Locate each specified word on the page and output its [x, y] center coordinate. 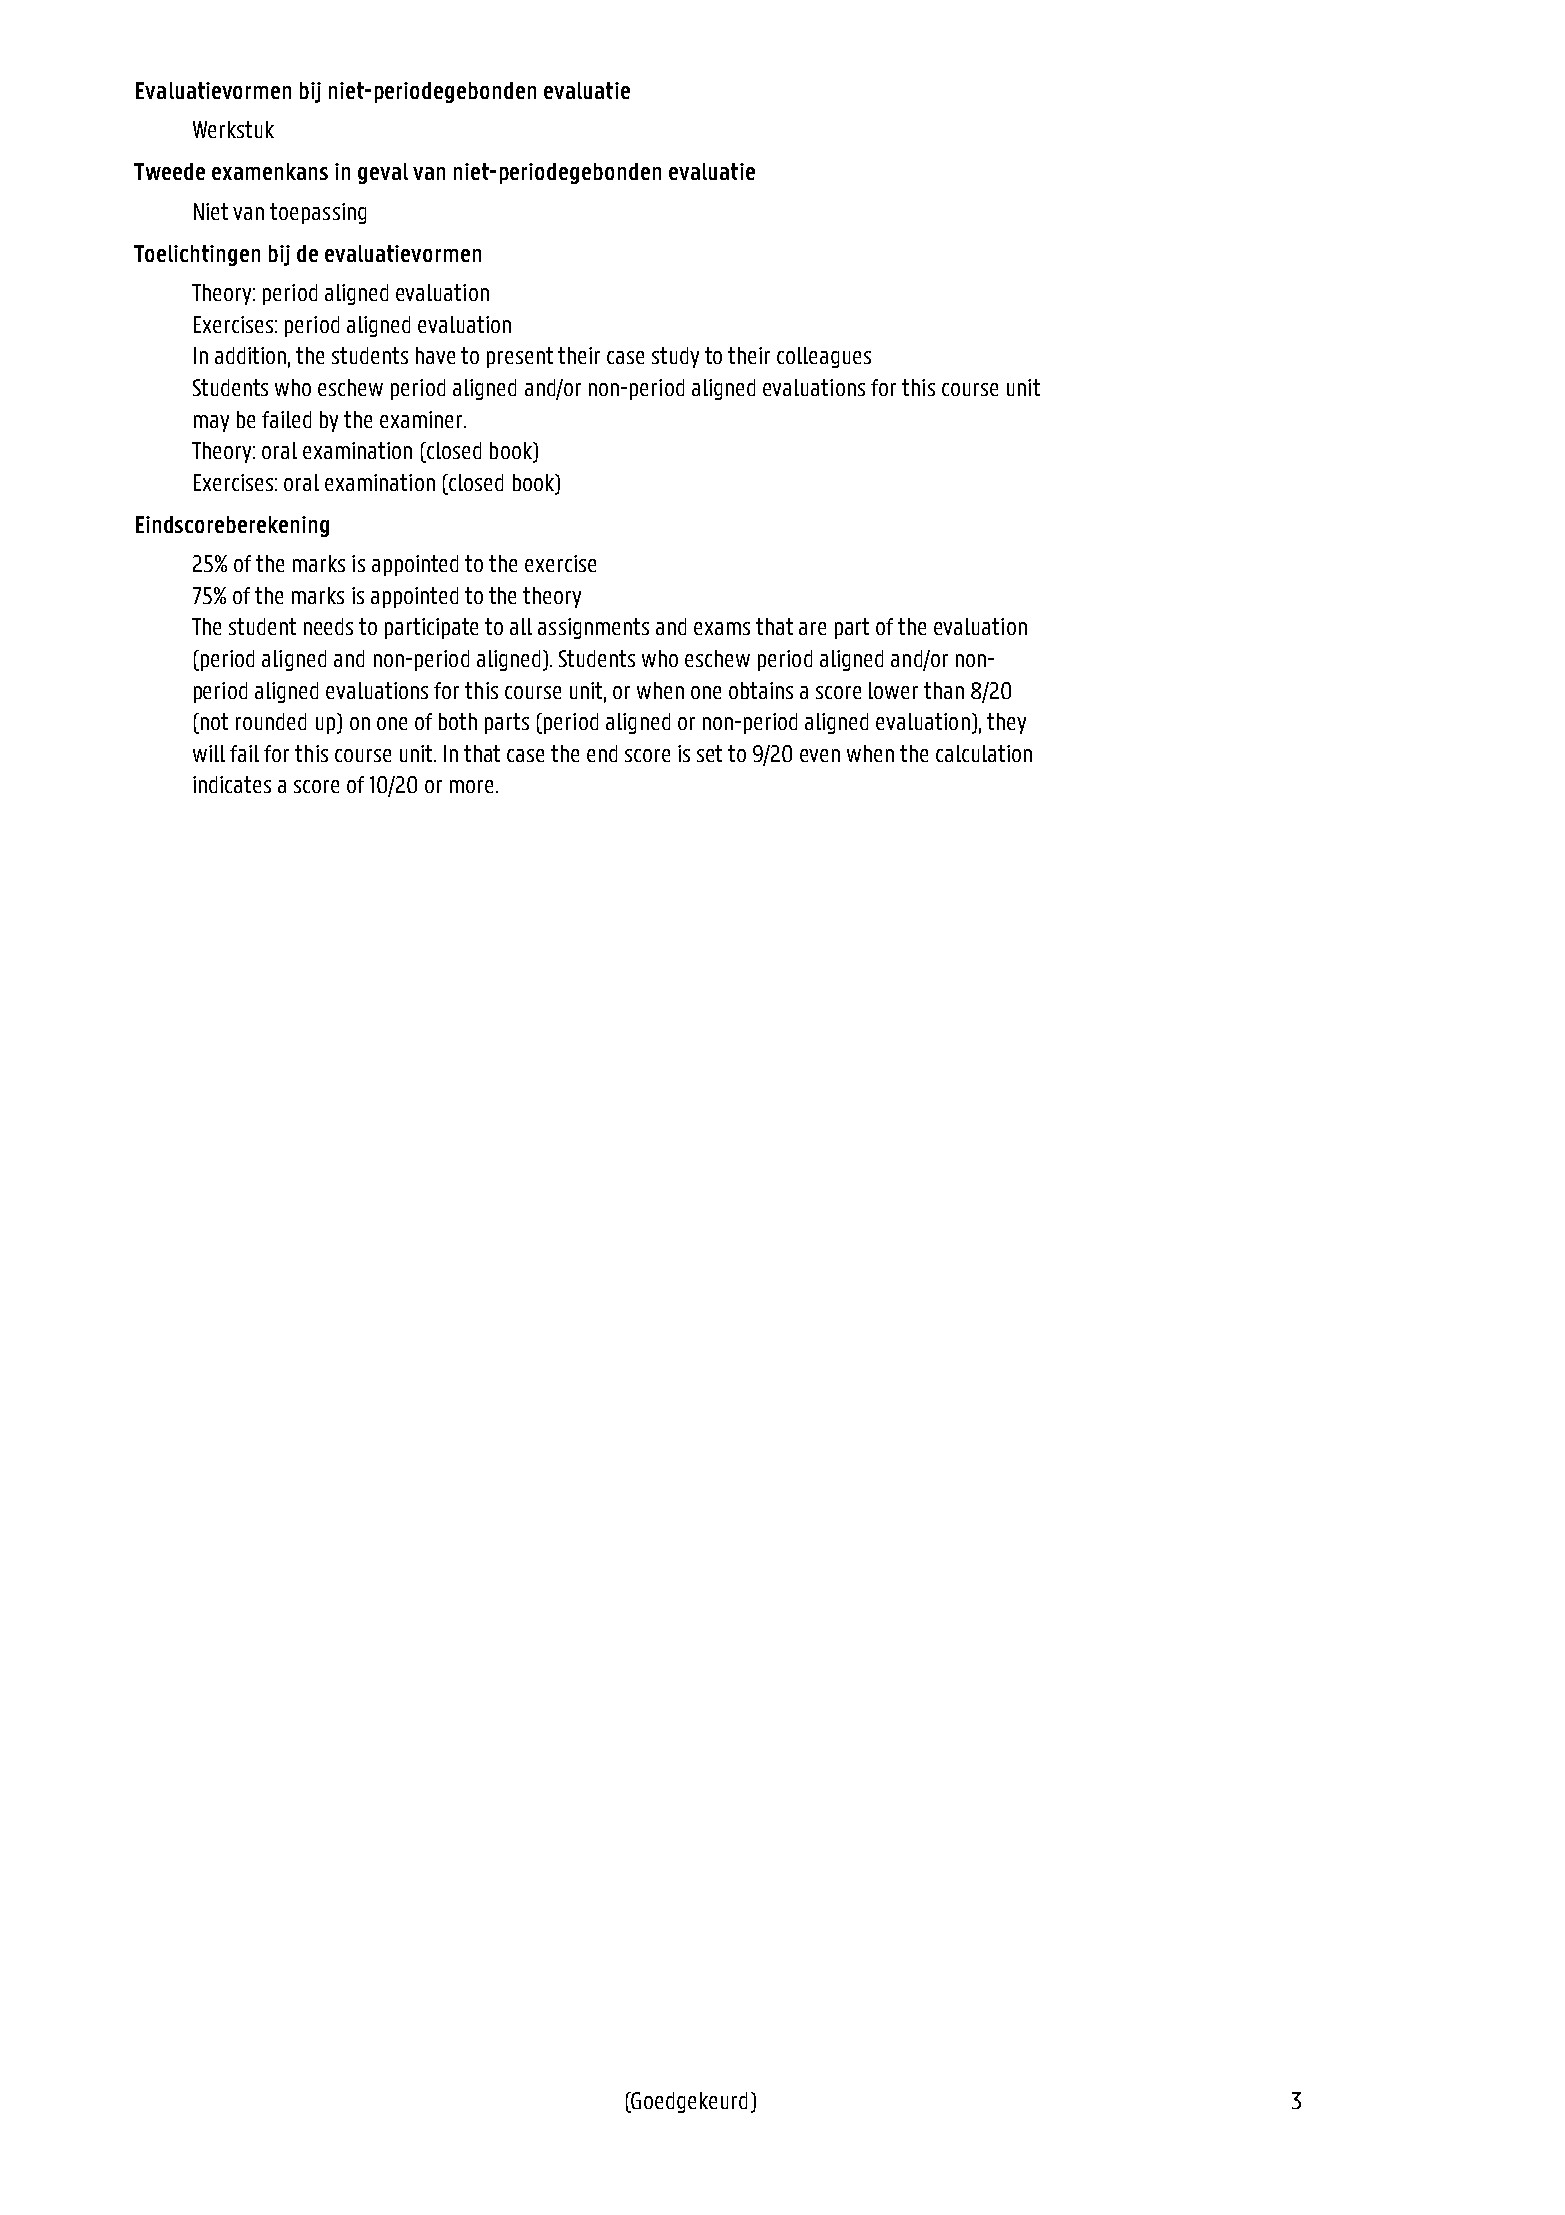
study [675, 357]
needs [328, 626]
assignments [593, 628]
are [812, 628]
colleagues [824, 357]
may [211, 423]
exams [722, 628]
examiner [422, 419]
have [435, 355]
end [602, 753]
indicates [232, 784]
